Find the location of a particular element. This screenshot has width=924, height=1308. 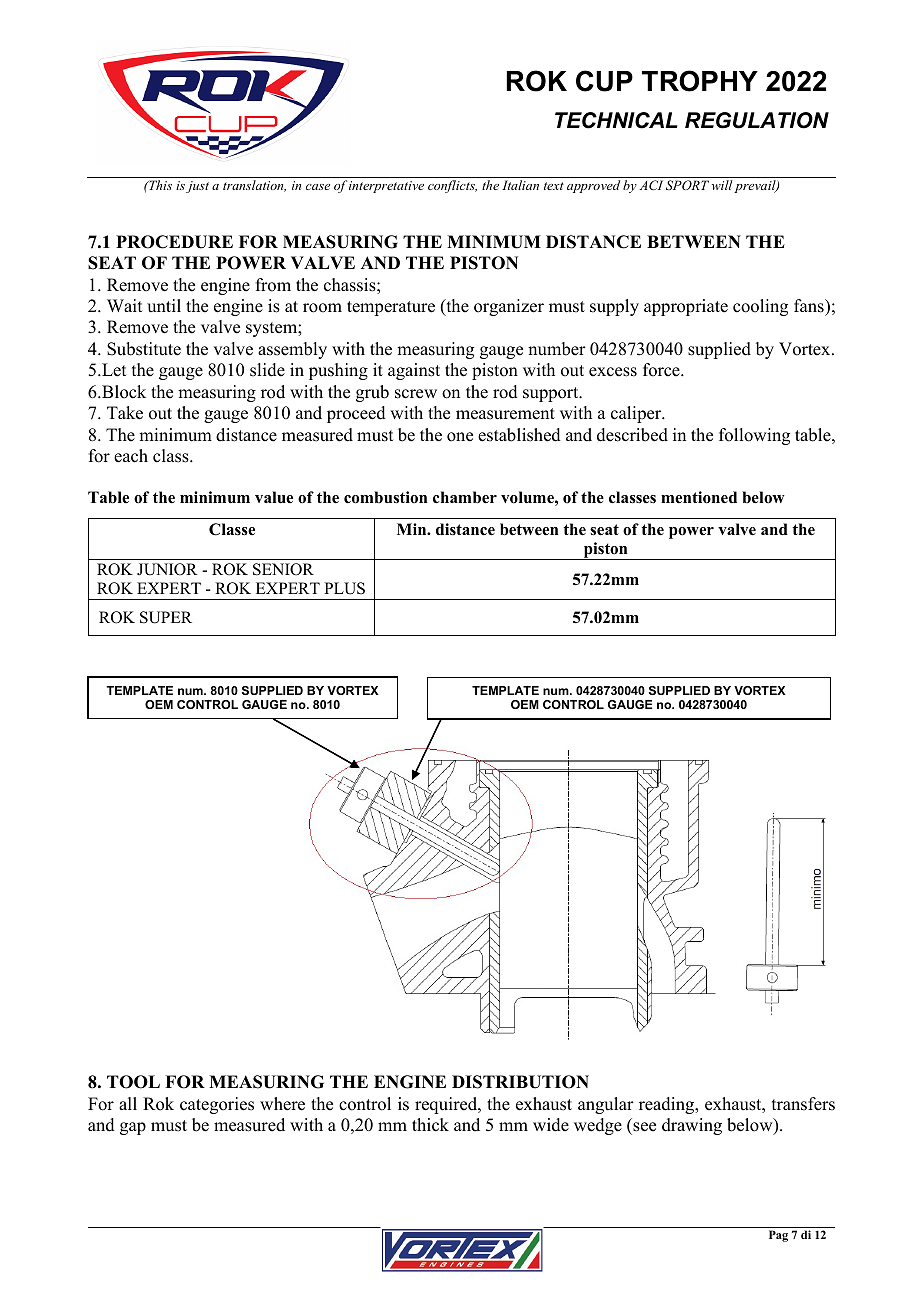

gap is located at coordinates (133, 1128).
